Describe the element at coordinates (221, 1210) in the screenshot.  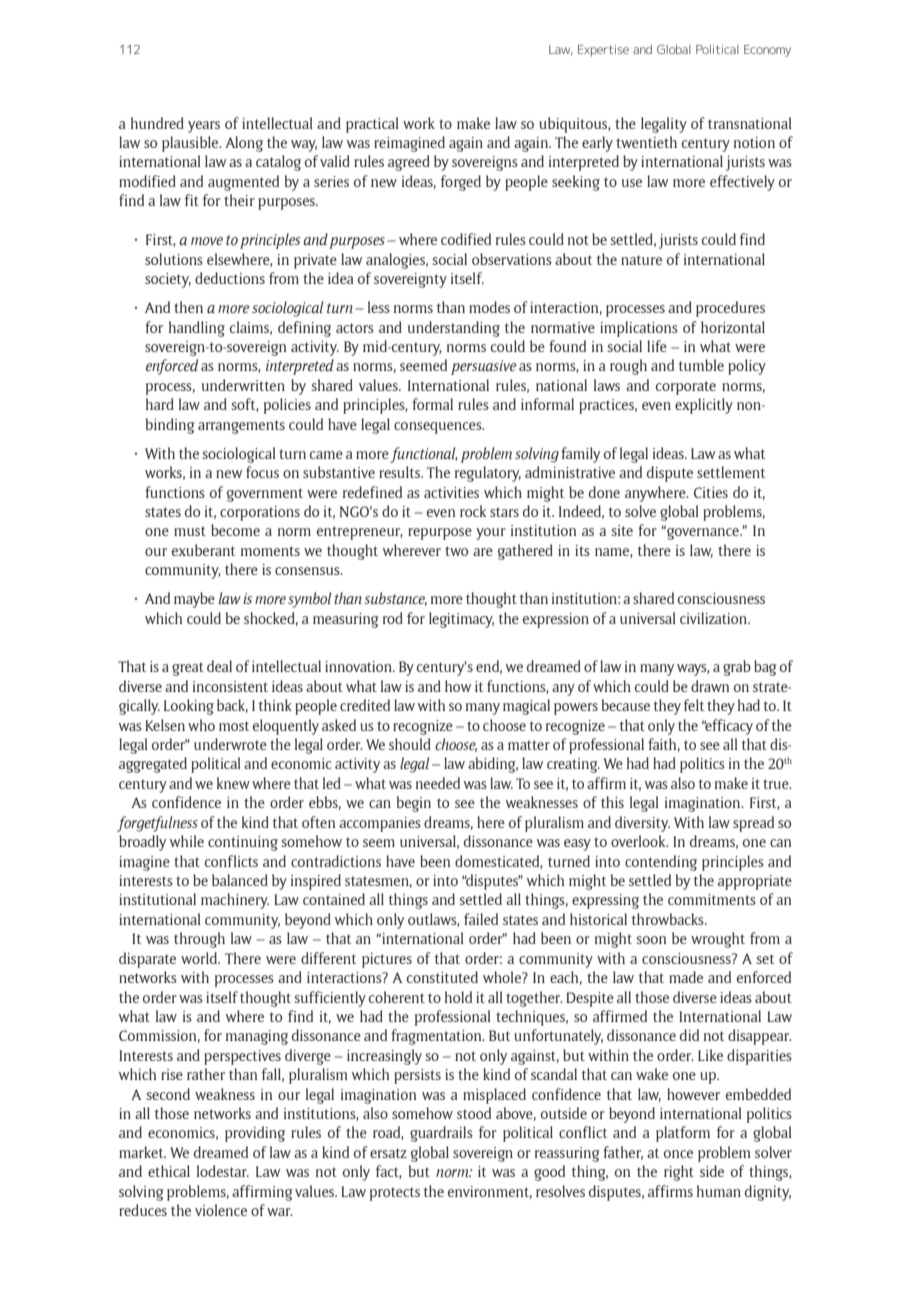
I see `violence` at that location.
